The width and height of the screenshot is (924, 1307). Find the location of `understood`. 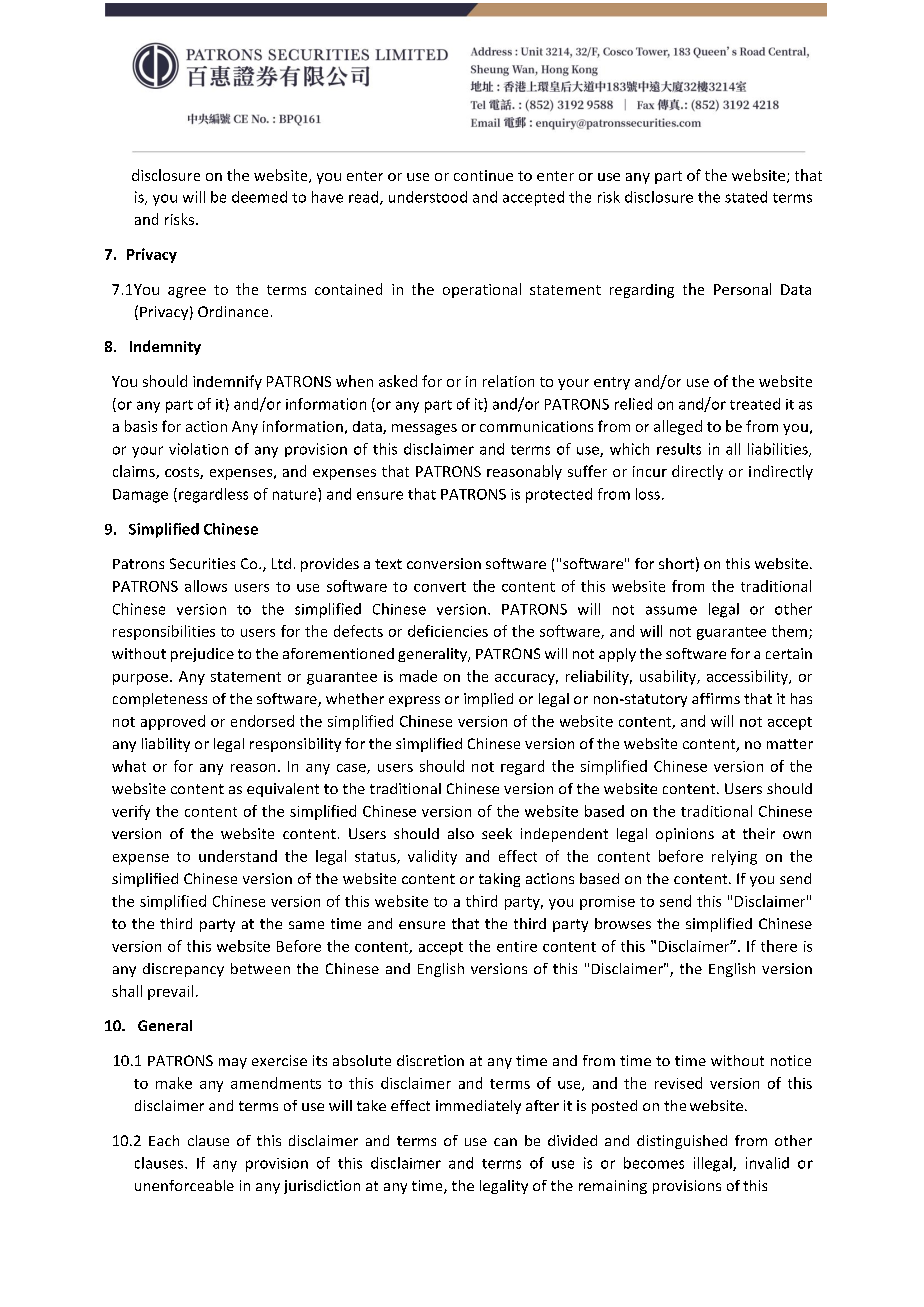

understood is located at coordinates (428, 197).
